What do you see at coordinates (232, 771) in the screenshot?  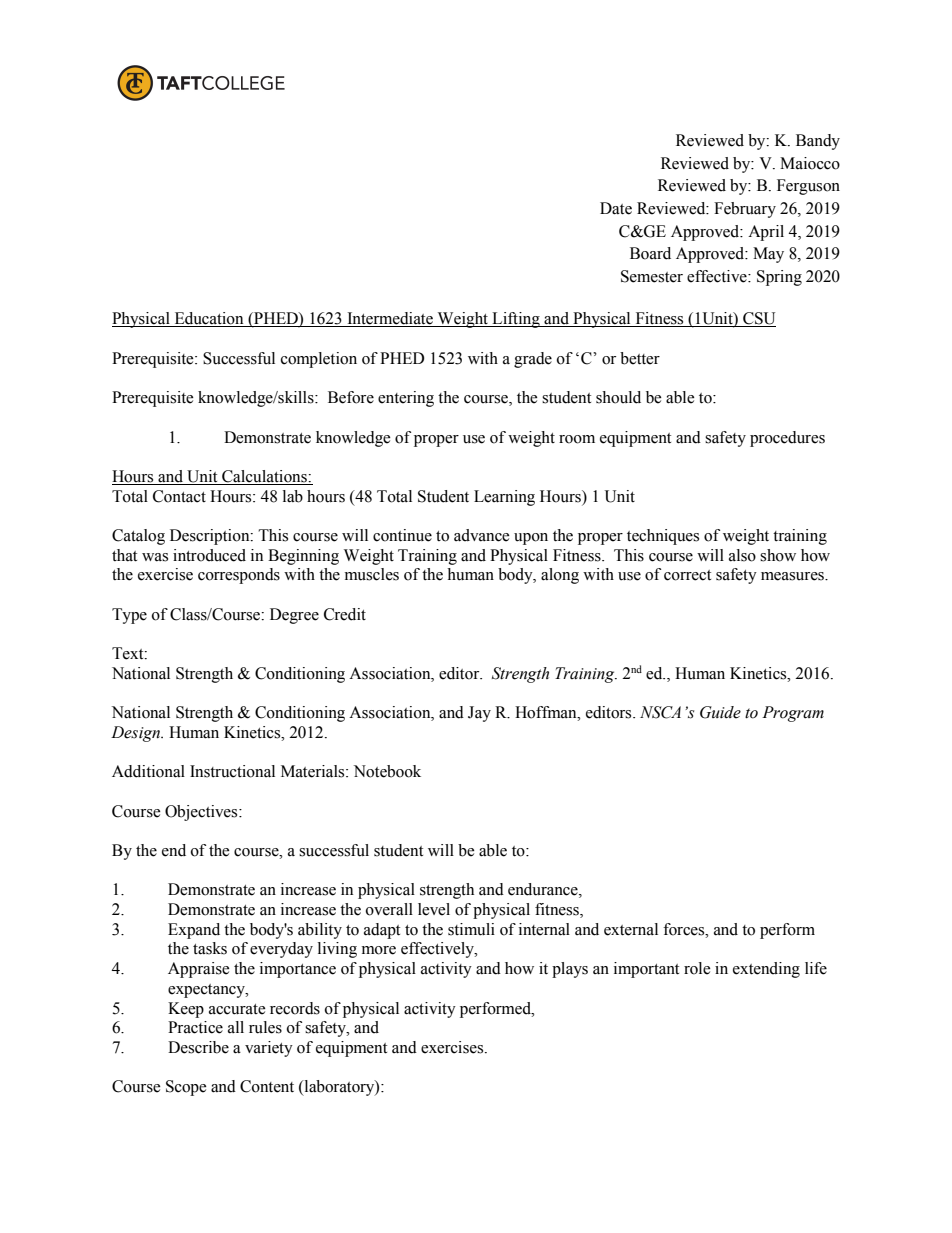 I see `Instructional` at bounding box center [232, 771].
